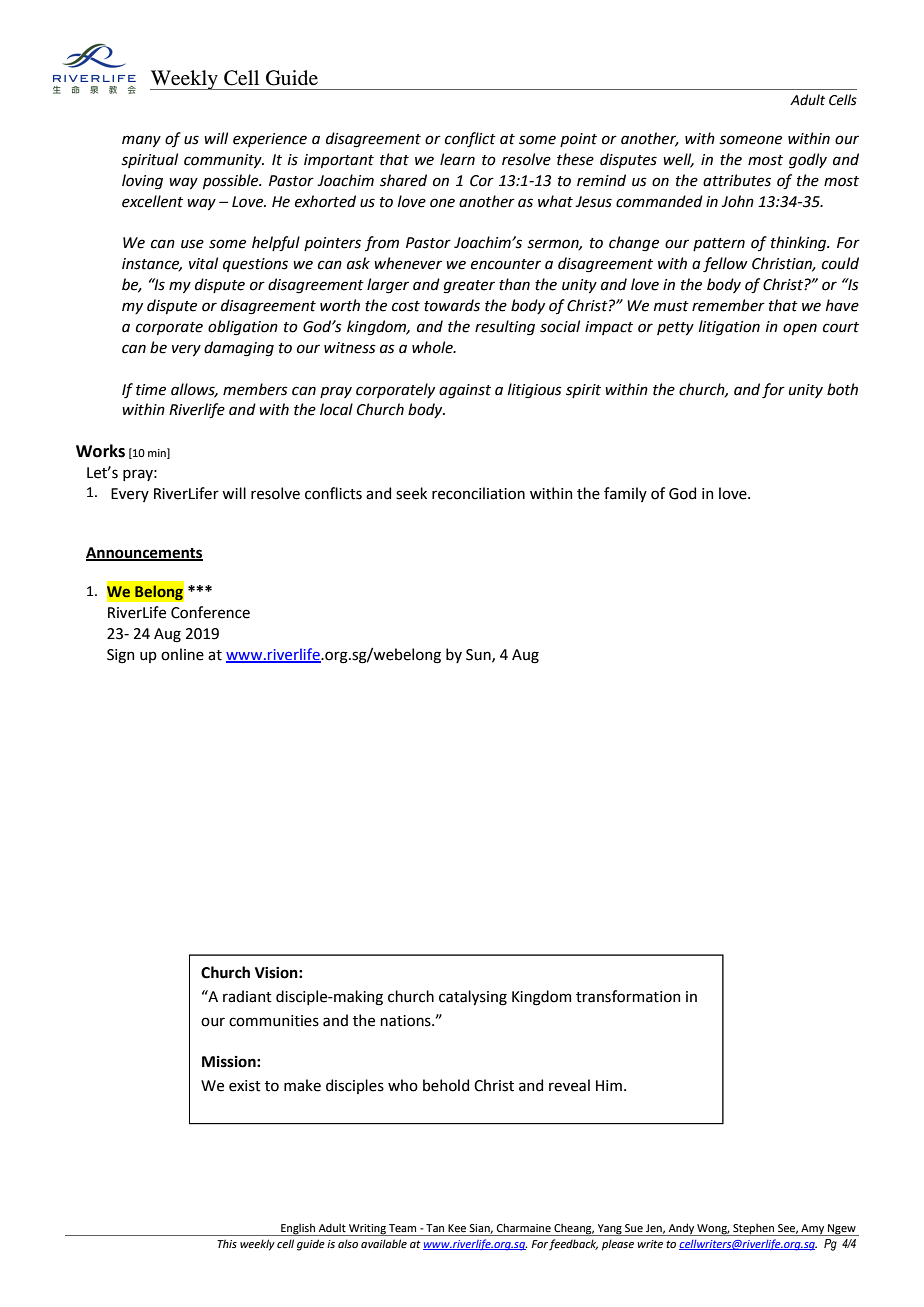 This image has width=924, height=1307. I want to click on family, so click(625, 494).
